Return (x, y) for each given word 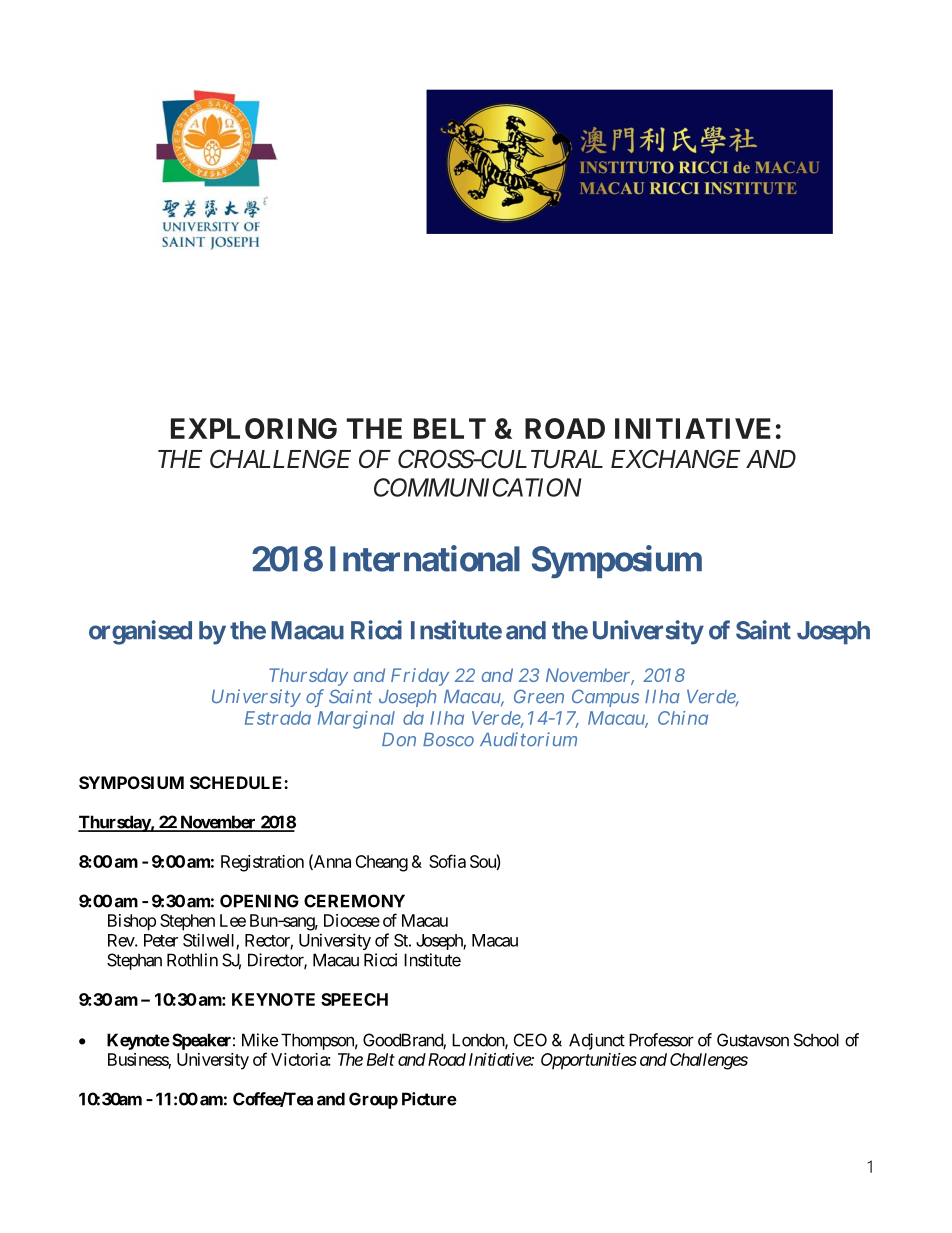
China (683, 718)
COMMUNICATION (477, 487)
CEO (530, 1040)
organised (140, 632)
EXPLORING (254, 428)
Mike (260, 1040)
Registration (262, 863)
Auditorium (528, 739)
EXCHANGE (675, 458)
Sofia (447, 861)
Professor (661, 1040)
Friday (420, 677)
